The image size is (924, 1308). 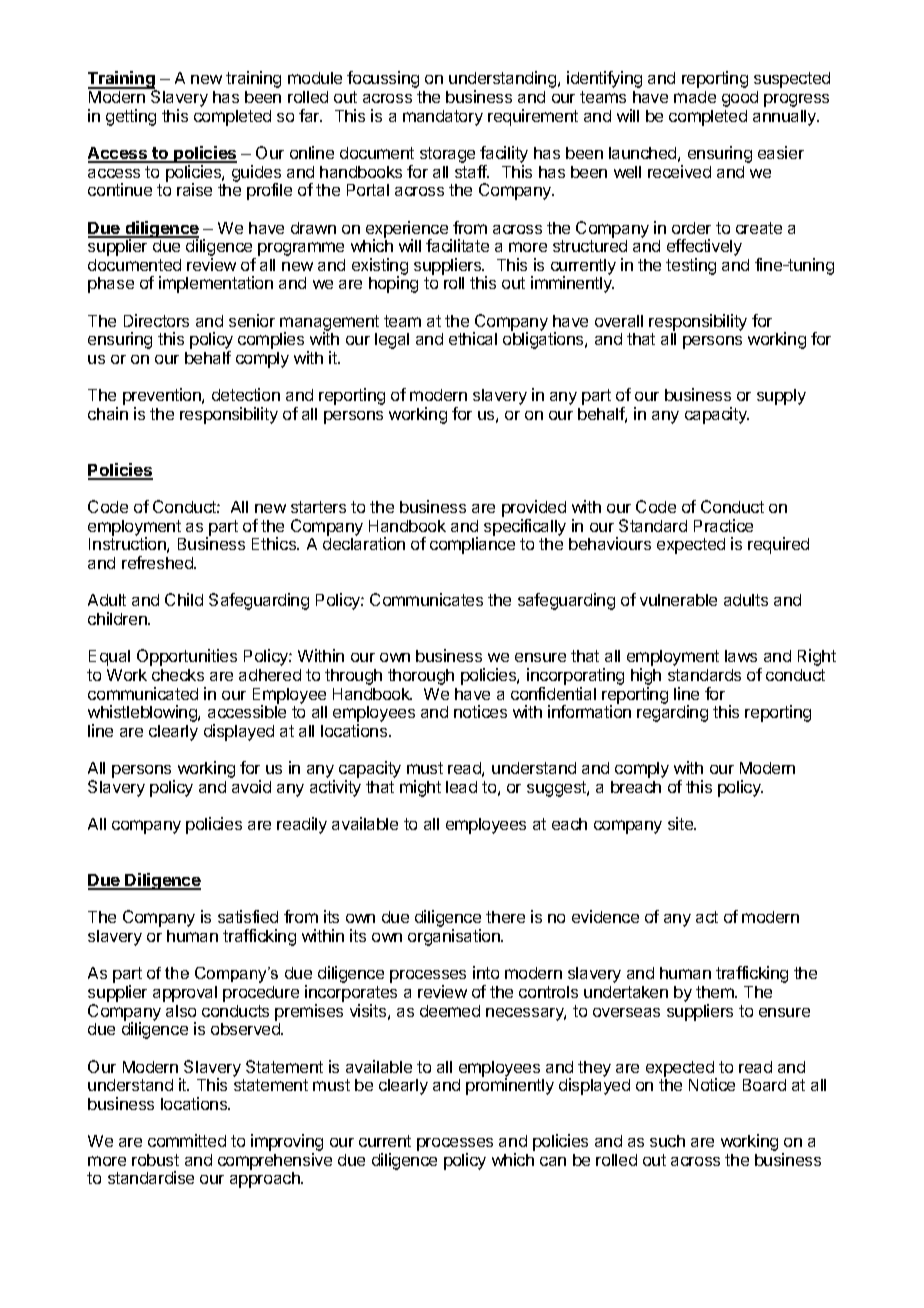 I want to click on Communicates, so click(x=426, y=599).
